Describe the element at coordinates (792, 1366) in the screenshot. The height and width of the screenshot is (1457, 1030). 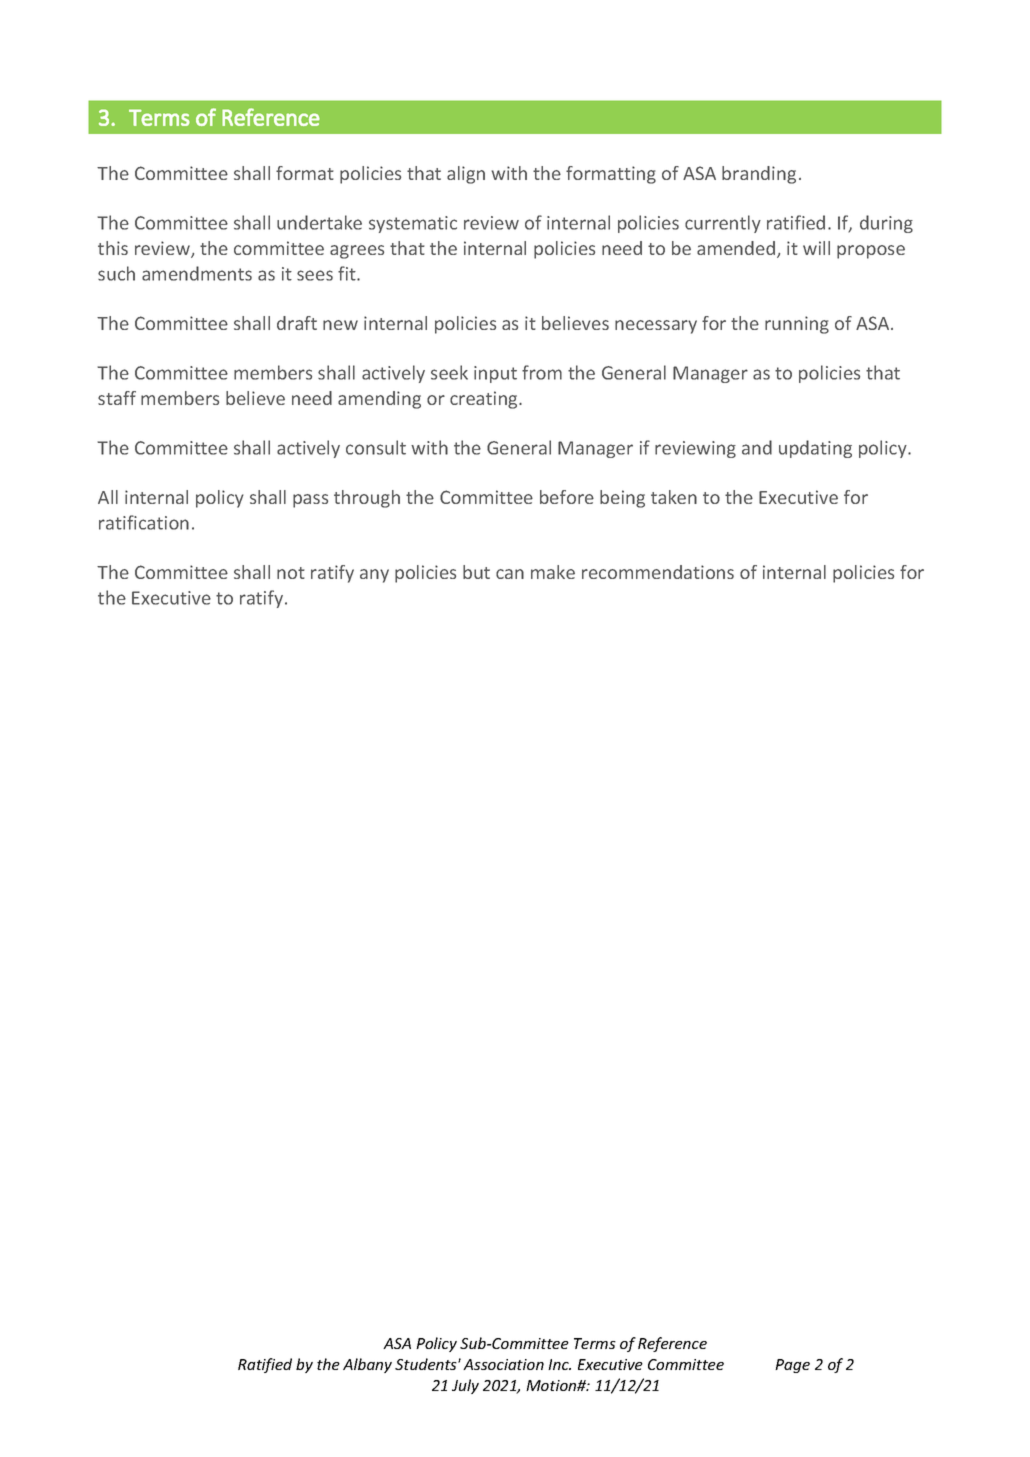
I see `Page` at that location.
